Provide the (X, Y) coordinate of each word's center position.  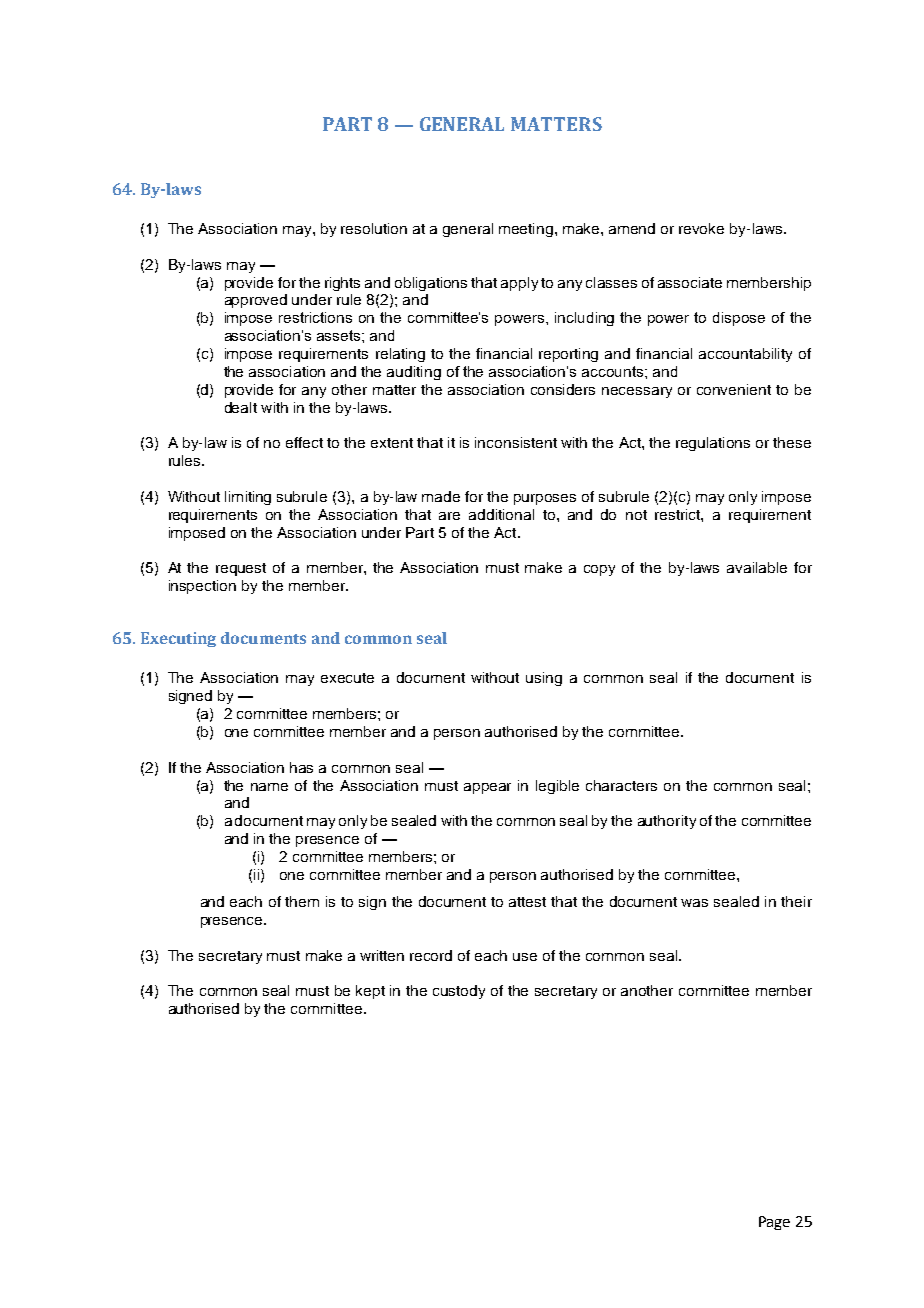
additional (501, 514)
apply (519, 284)
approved (256, 301)
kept (370, 992)
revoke (701, 228)
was (694, 903)
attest (527, 902)
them (302, 901)
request (241, 569)
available (757, 567)
